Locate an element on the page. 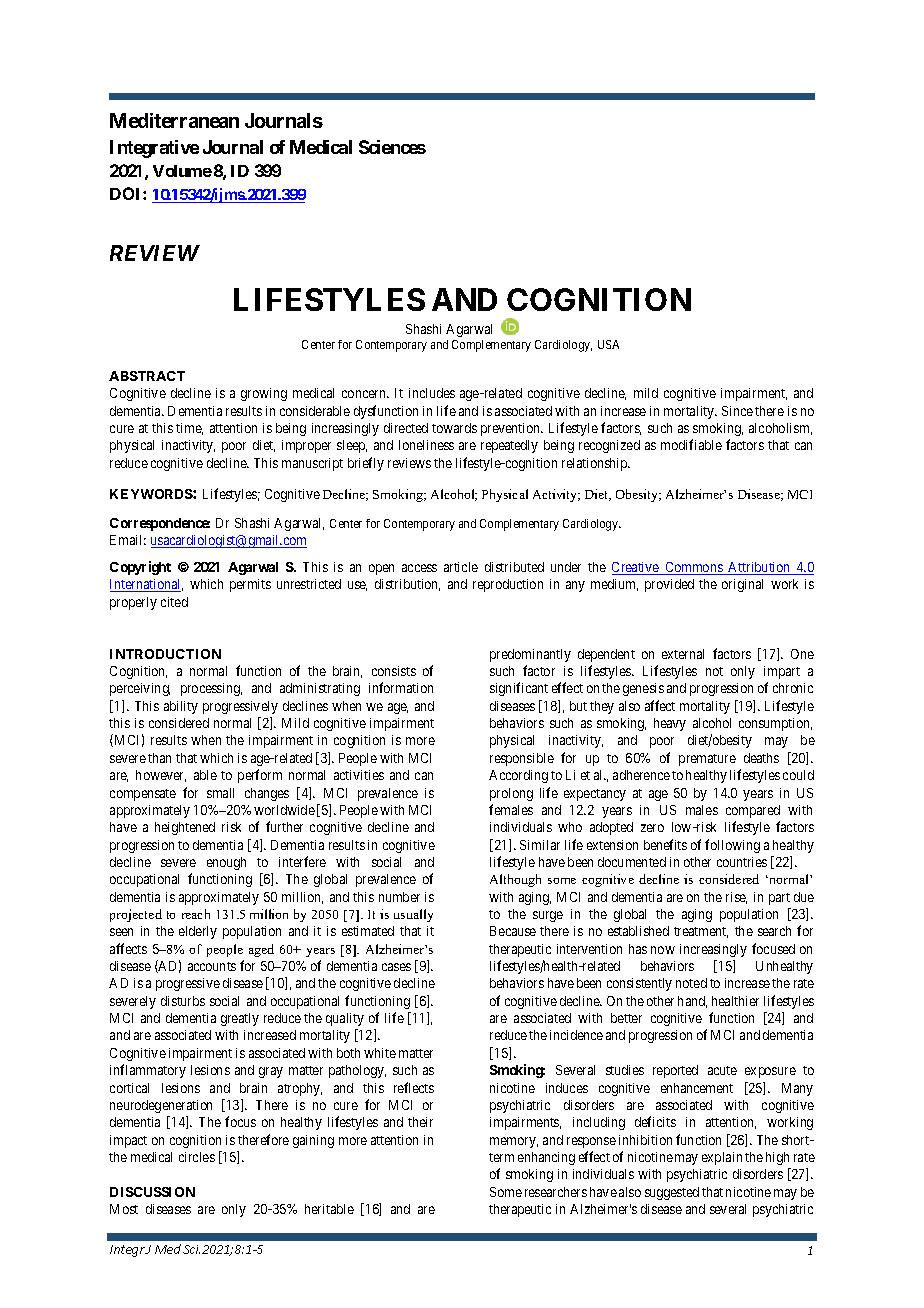 The image size is (924, 1308). circles is located at coordinates (197, 1157).
